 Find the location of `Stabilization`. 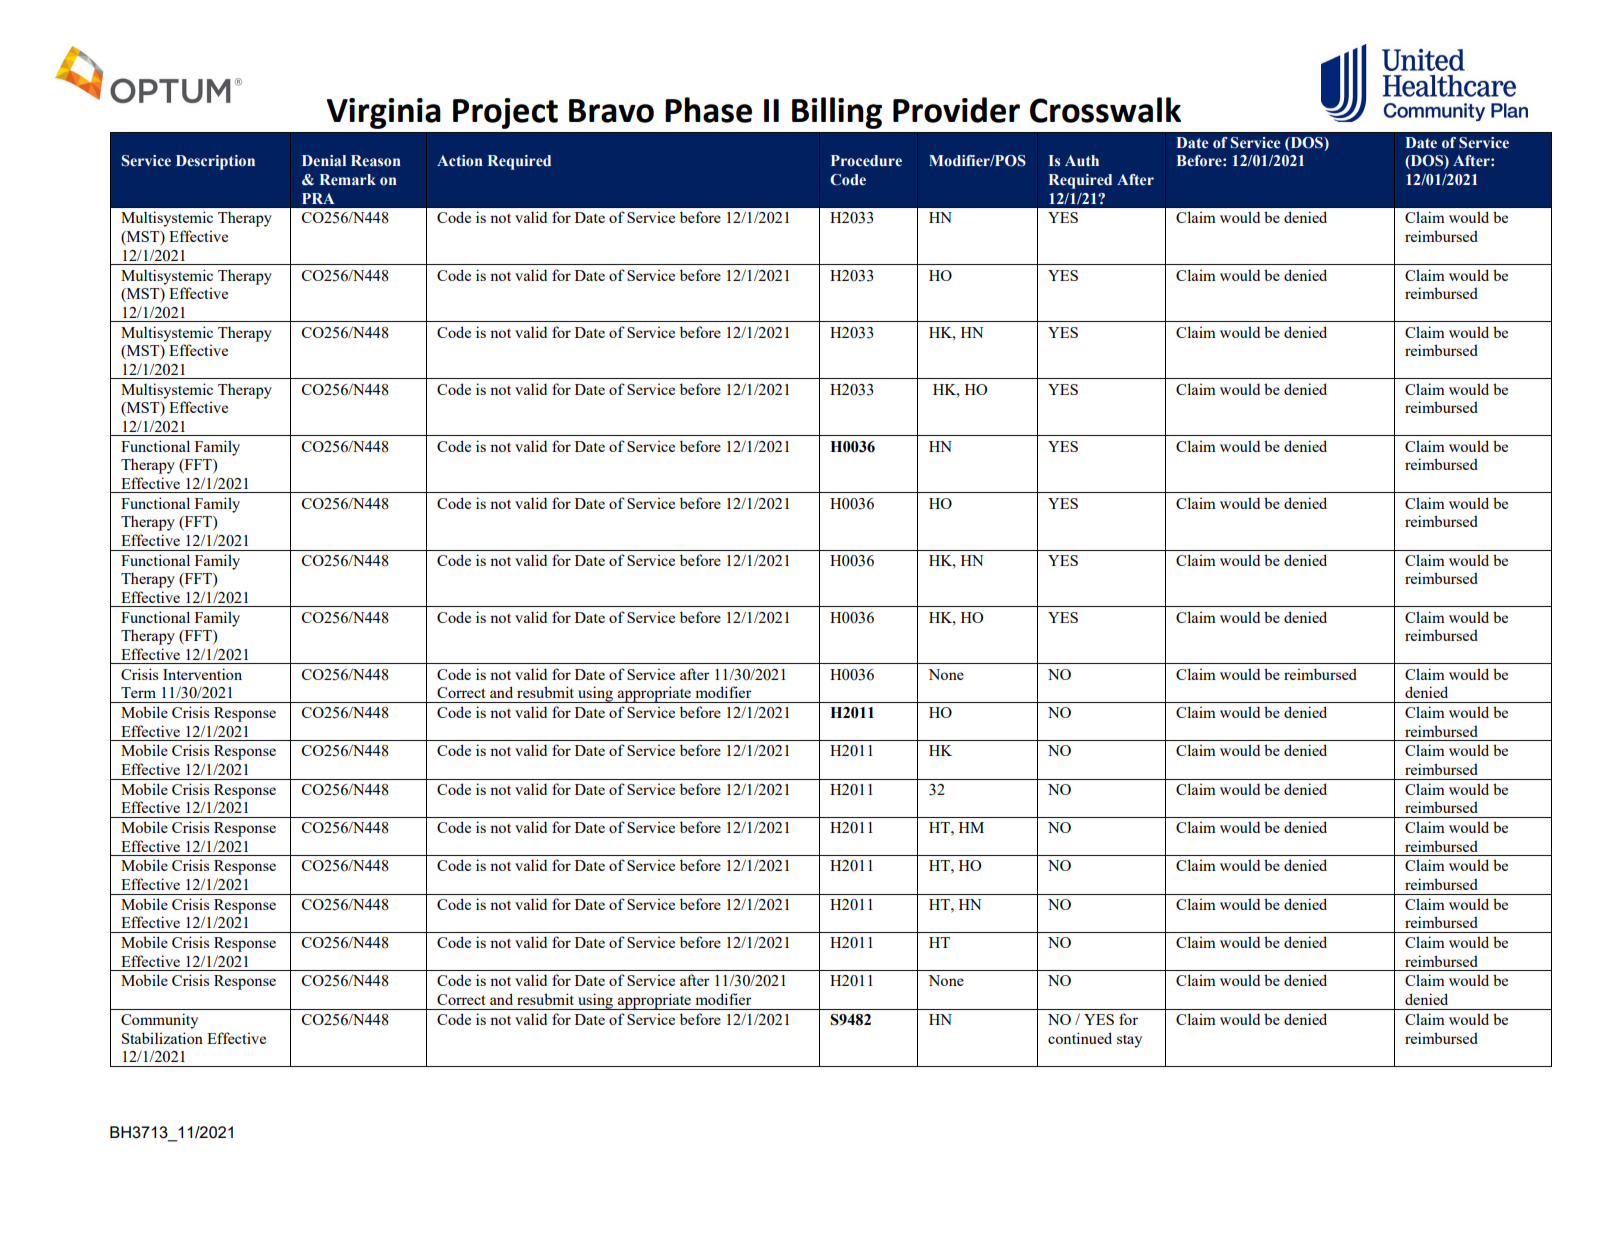

Stabilization is located at coordinates (162, 1038).
